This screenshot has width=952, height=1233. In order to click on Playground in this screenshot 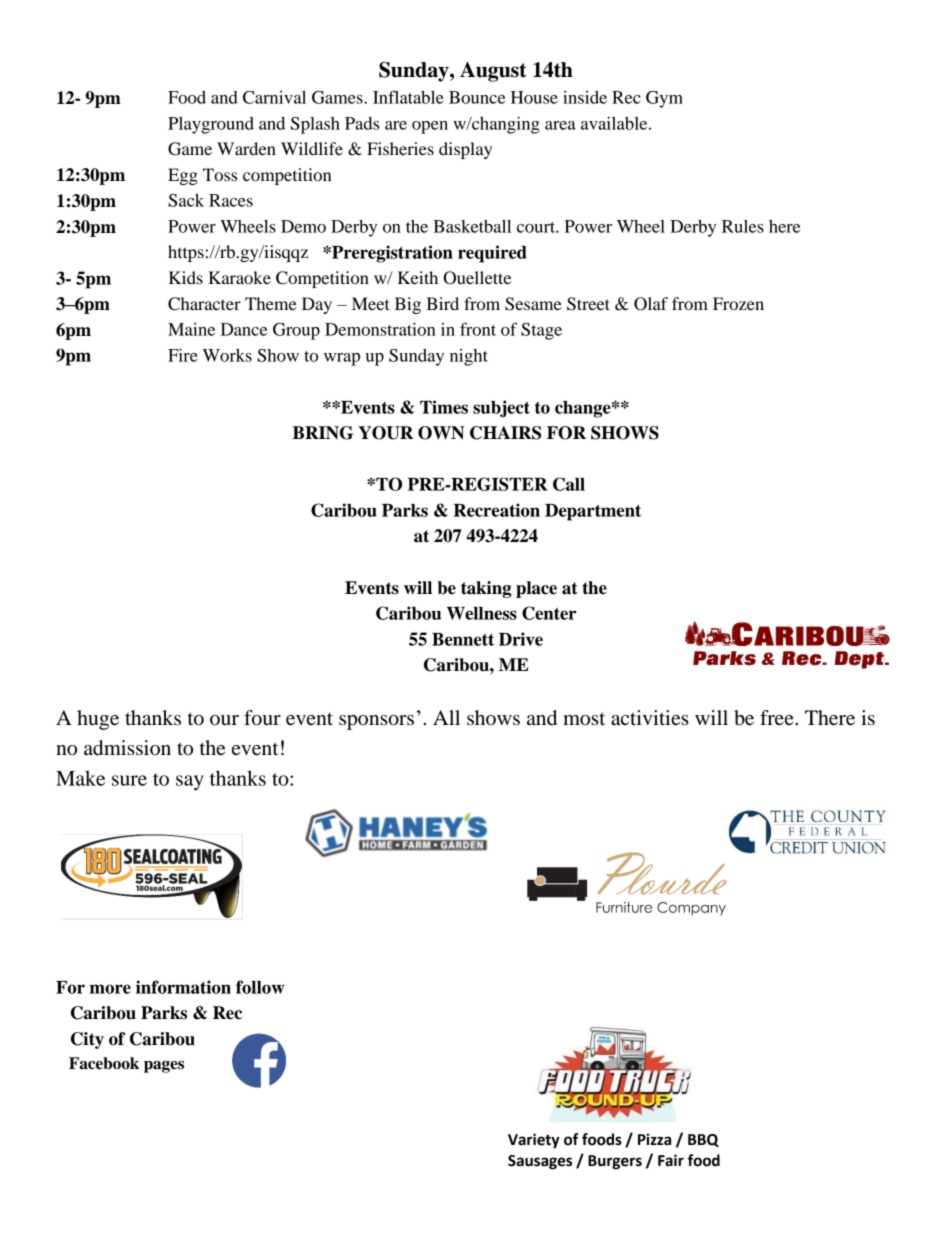, I will do `click(211, 125)`.
